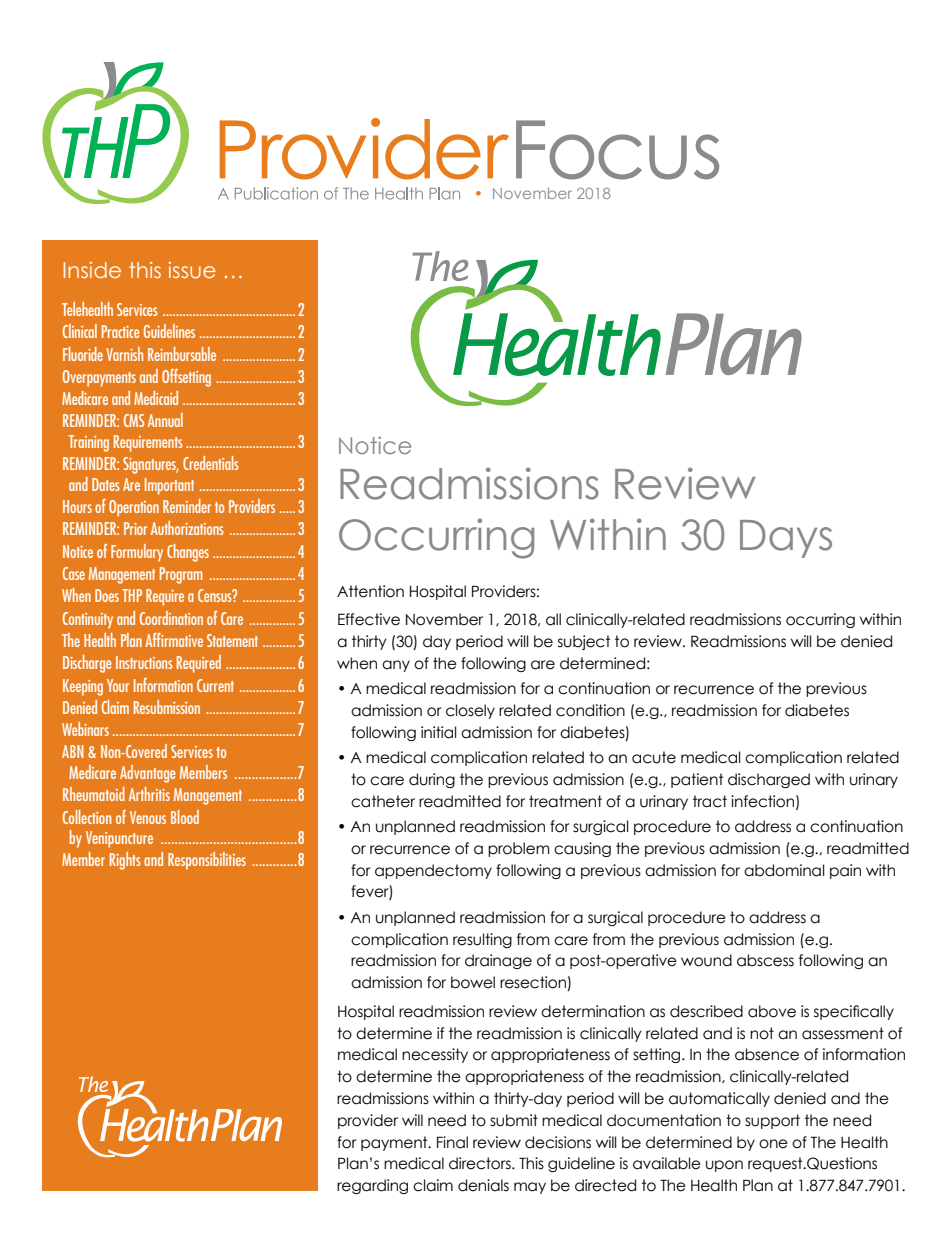 The height and width of the image is (1233, 952). Describe the element at coordinates (148, 774) in the image. I see `Advantage` at that location.
